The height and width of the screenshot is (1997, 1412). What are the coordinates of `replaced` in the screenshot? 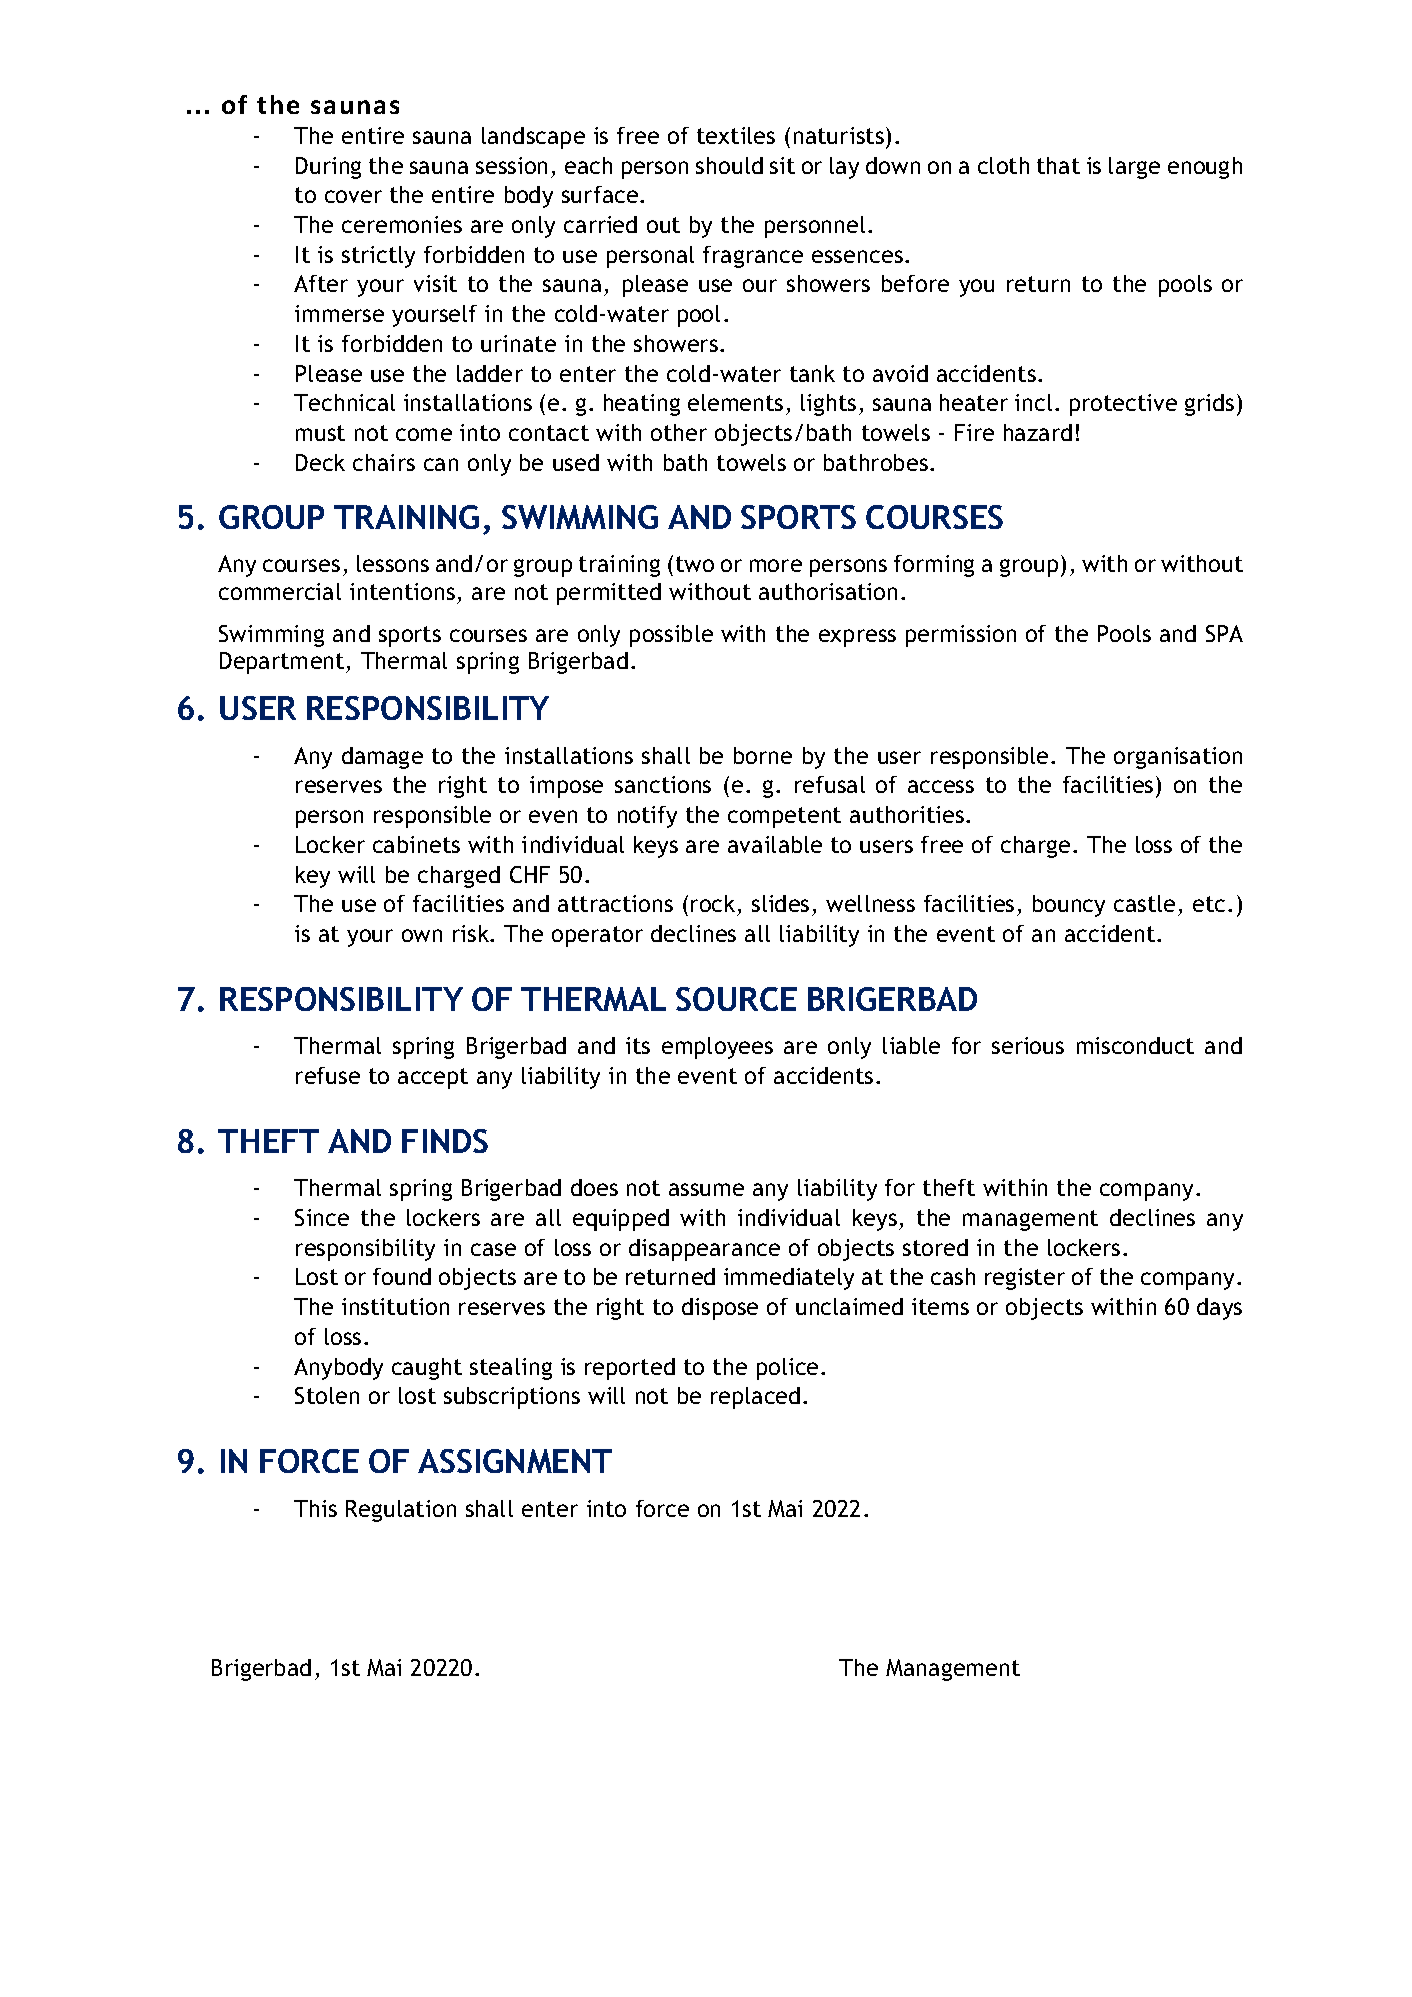 It's located at (755, 1398).
